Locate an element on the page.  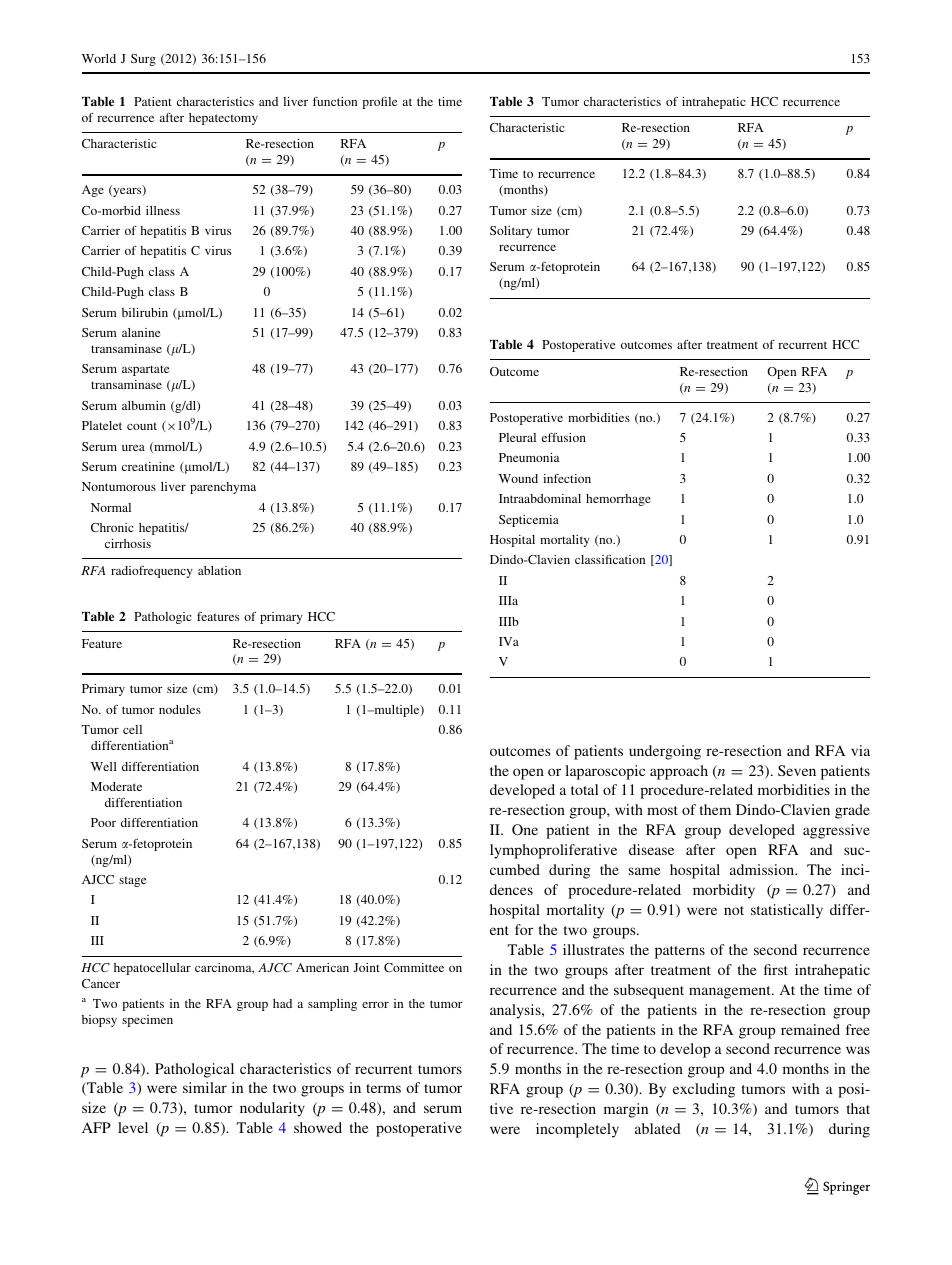
hemorrhage is located at coordinates (618, 500).
